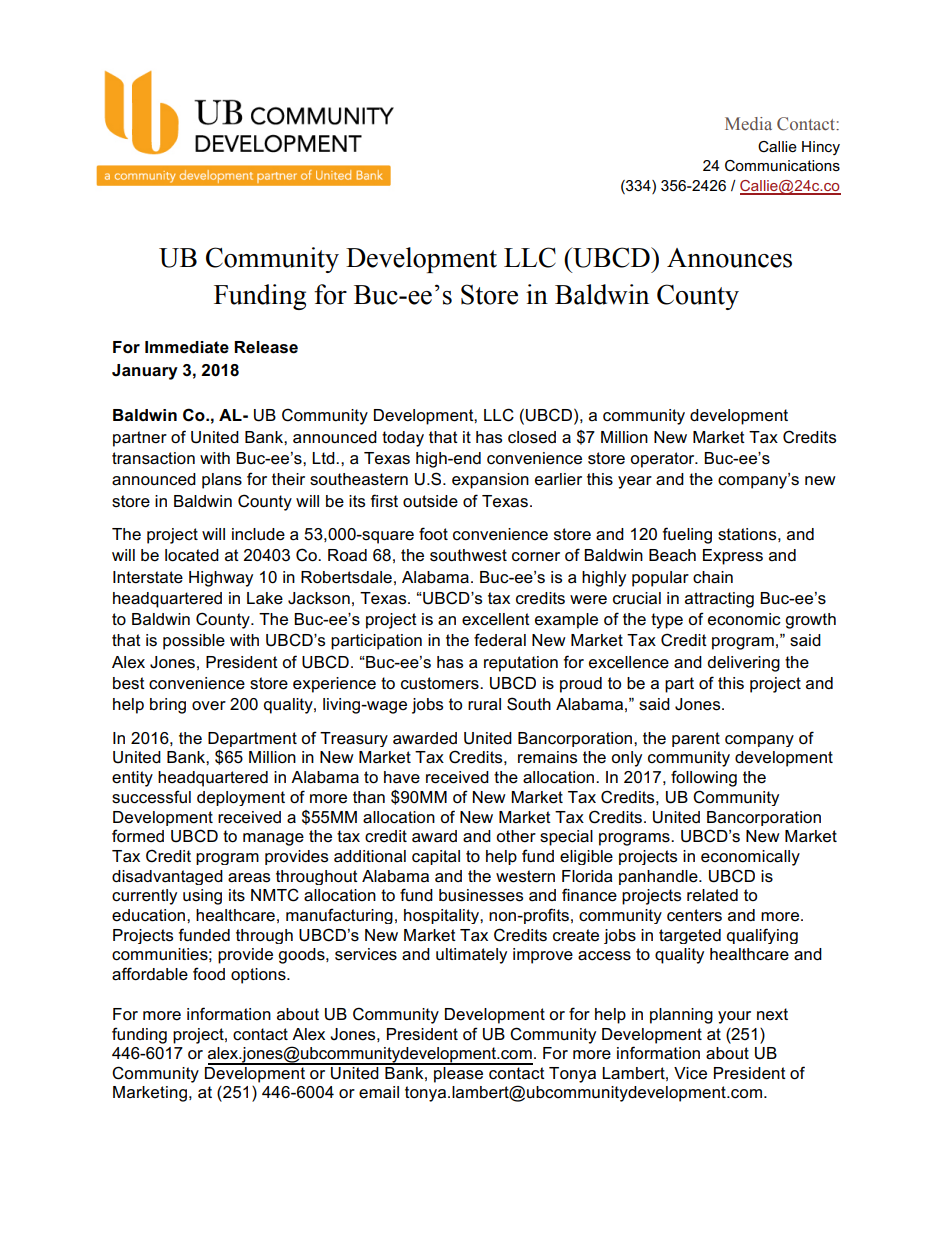  What do you see at coordinates (379, 1092) in the screenshot?
I see `email` at bounding box center [379, 1092].
